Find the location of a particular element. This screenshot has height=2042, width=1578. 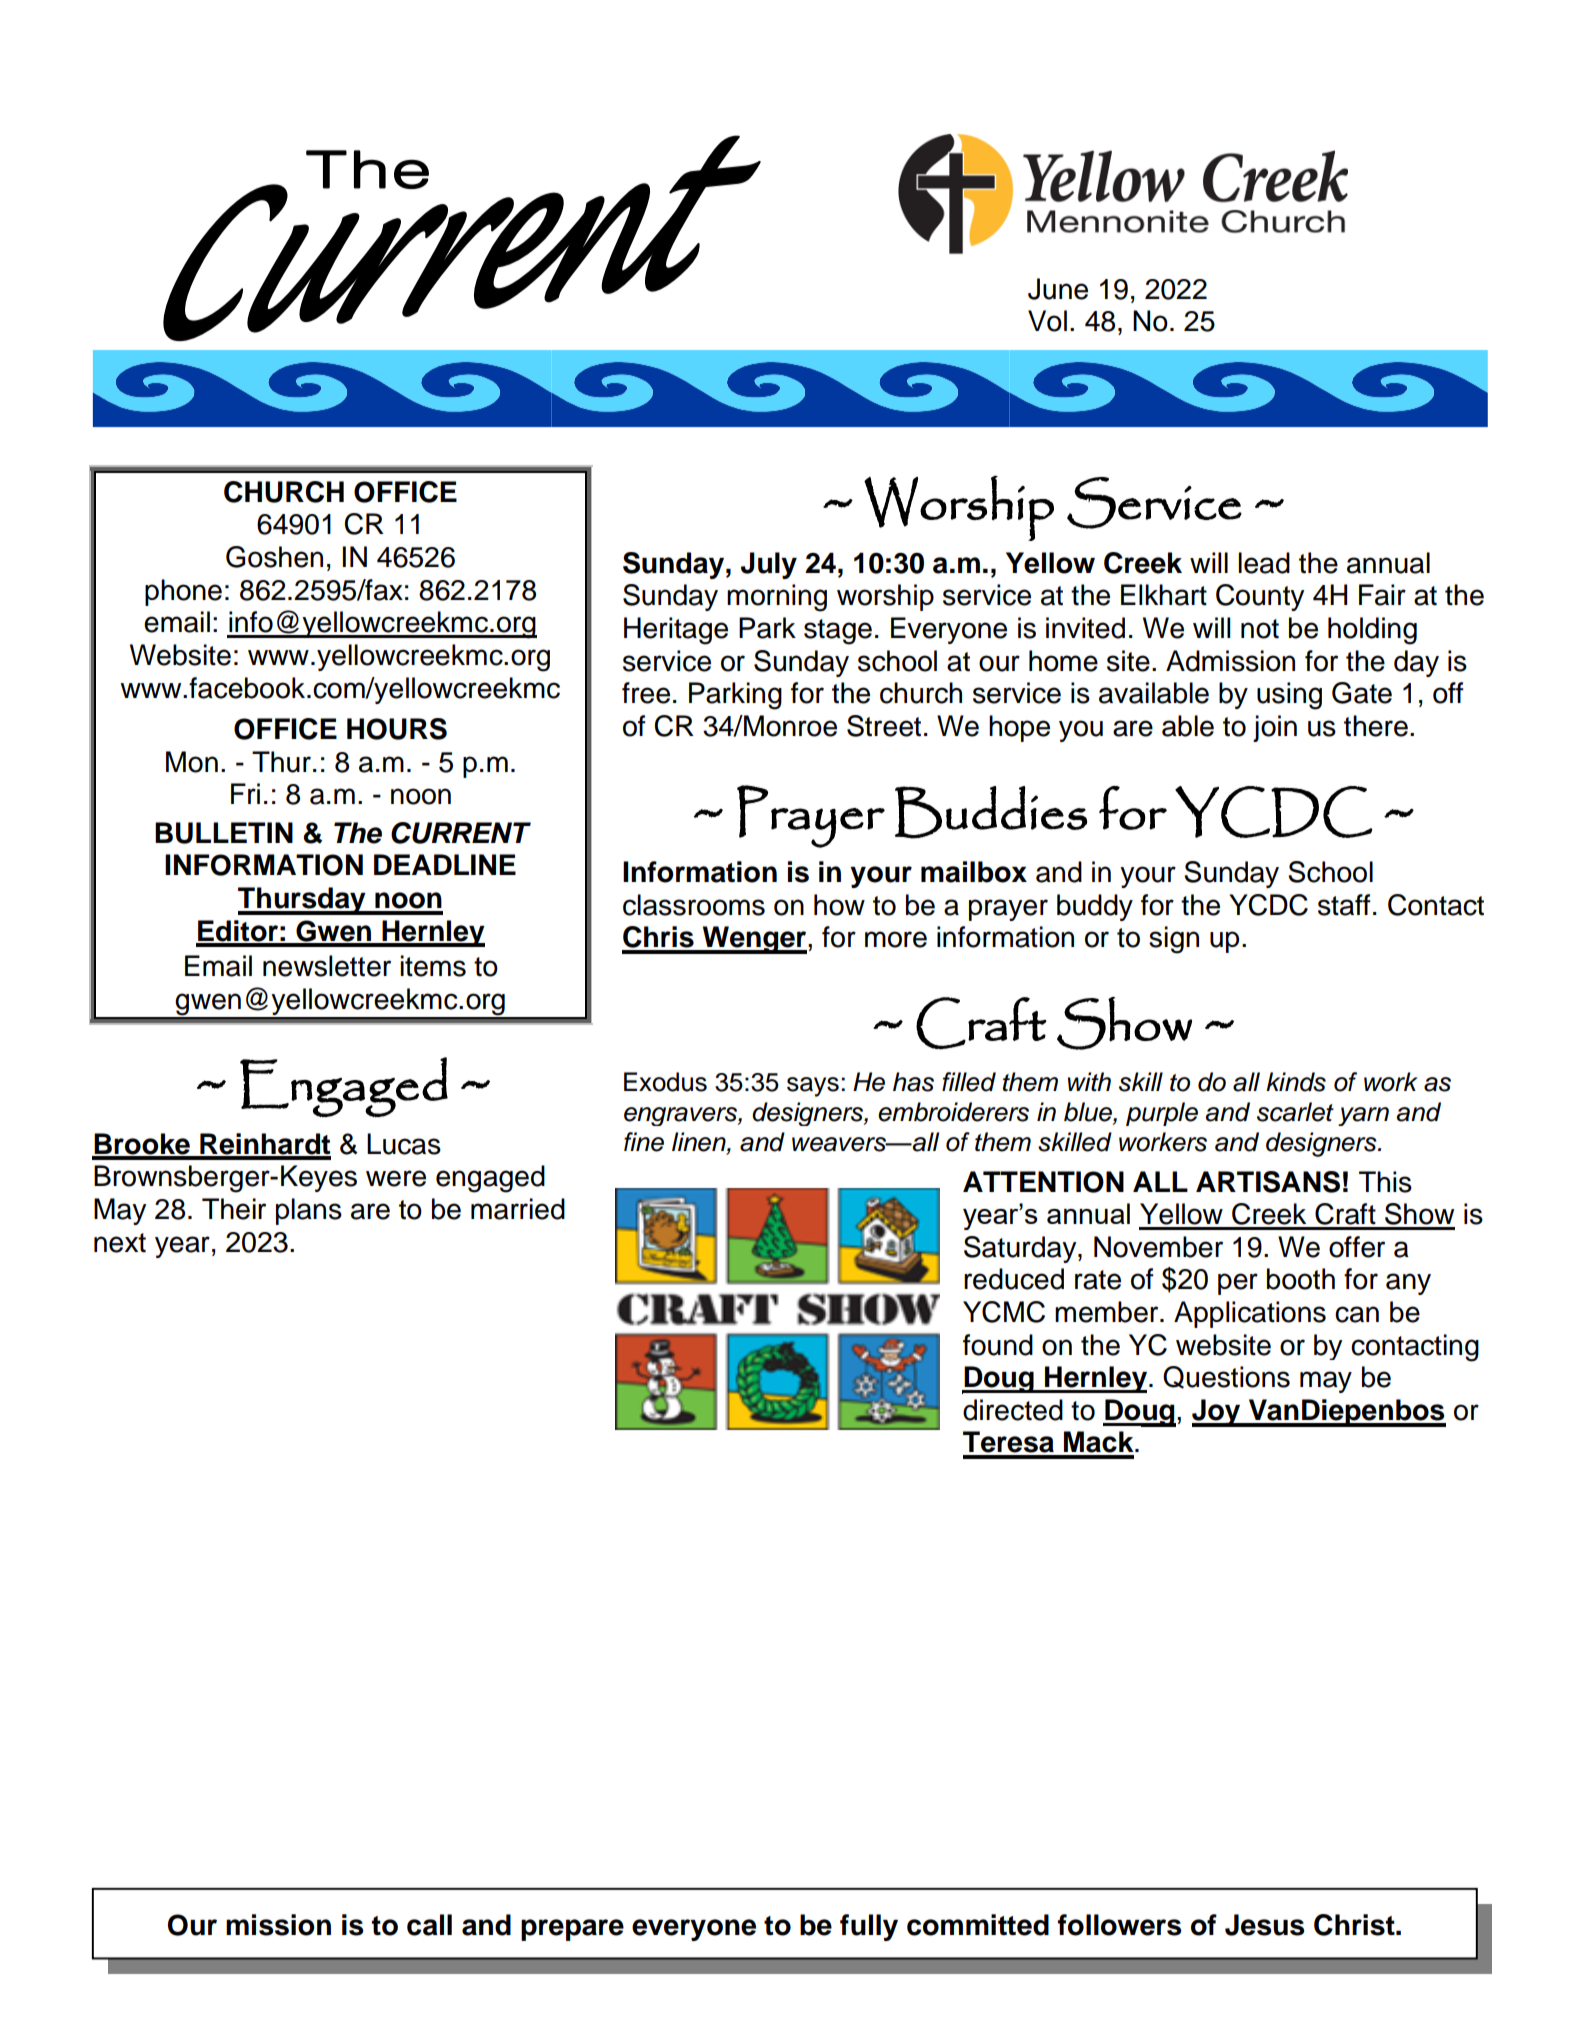

says is located at coordinates (813, 1087).
